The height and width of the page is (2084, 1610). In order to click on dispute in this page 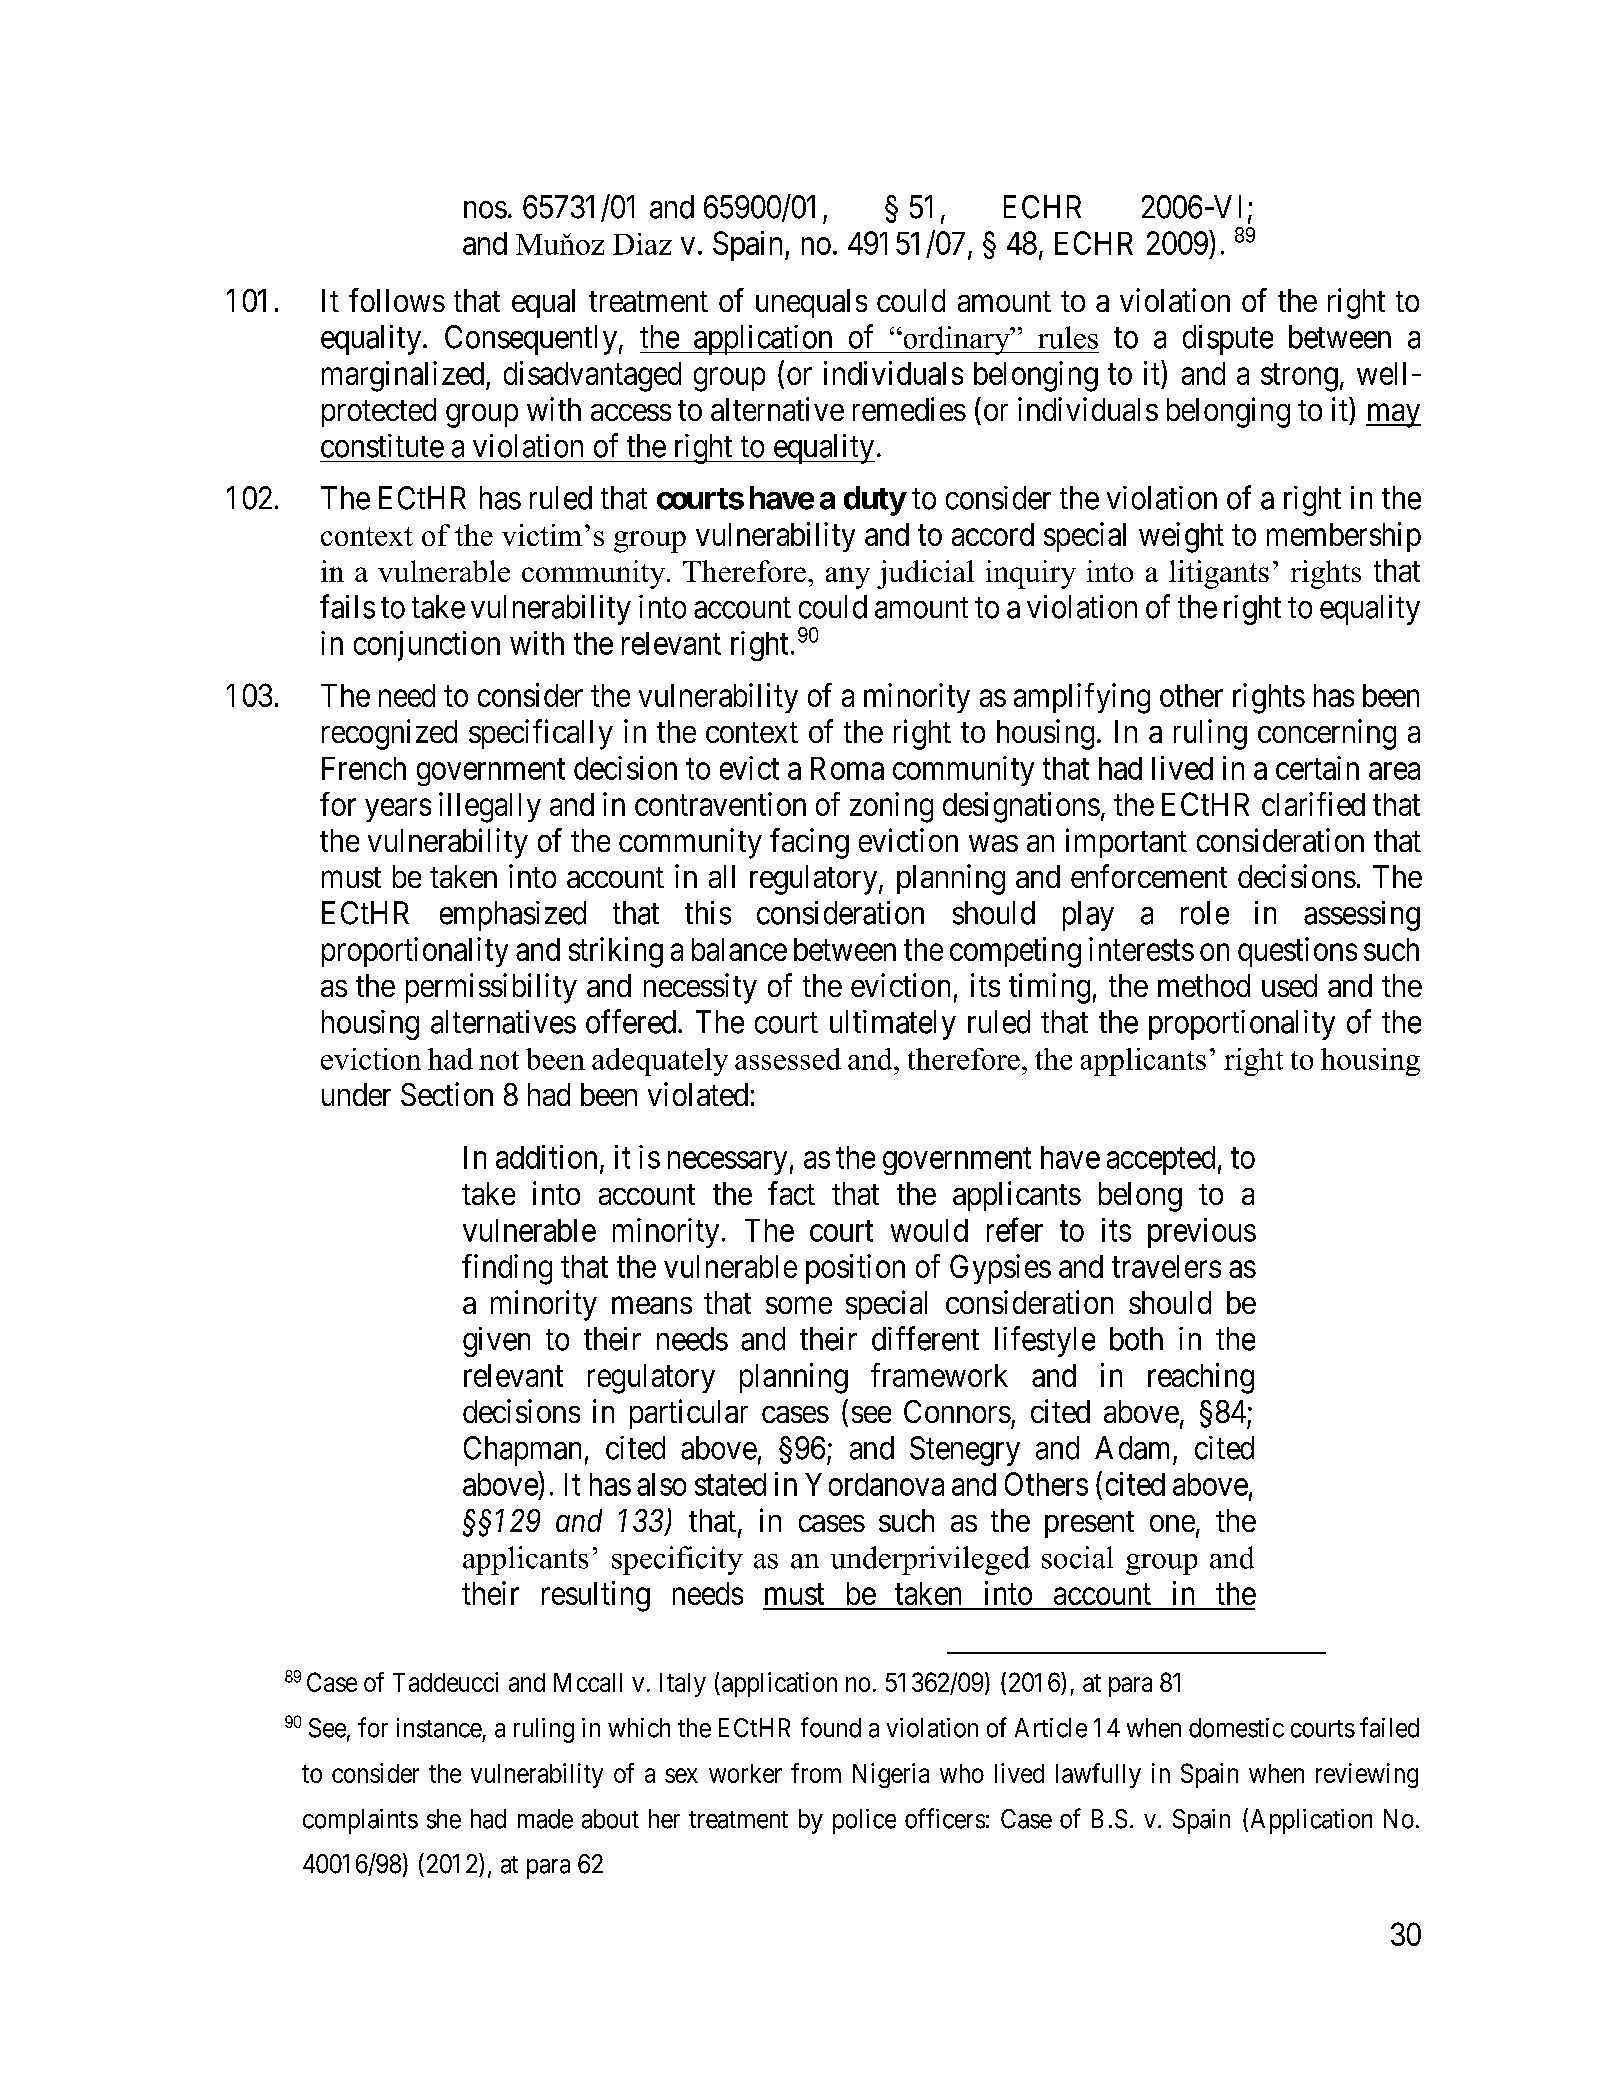, I will do `click(1228, 340)`.
